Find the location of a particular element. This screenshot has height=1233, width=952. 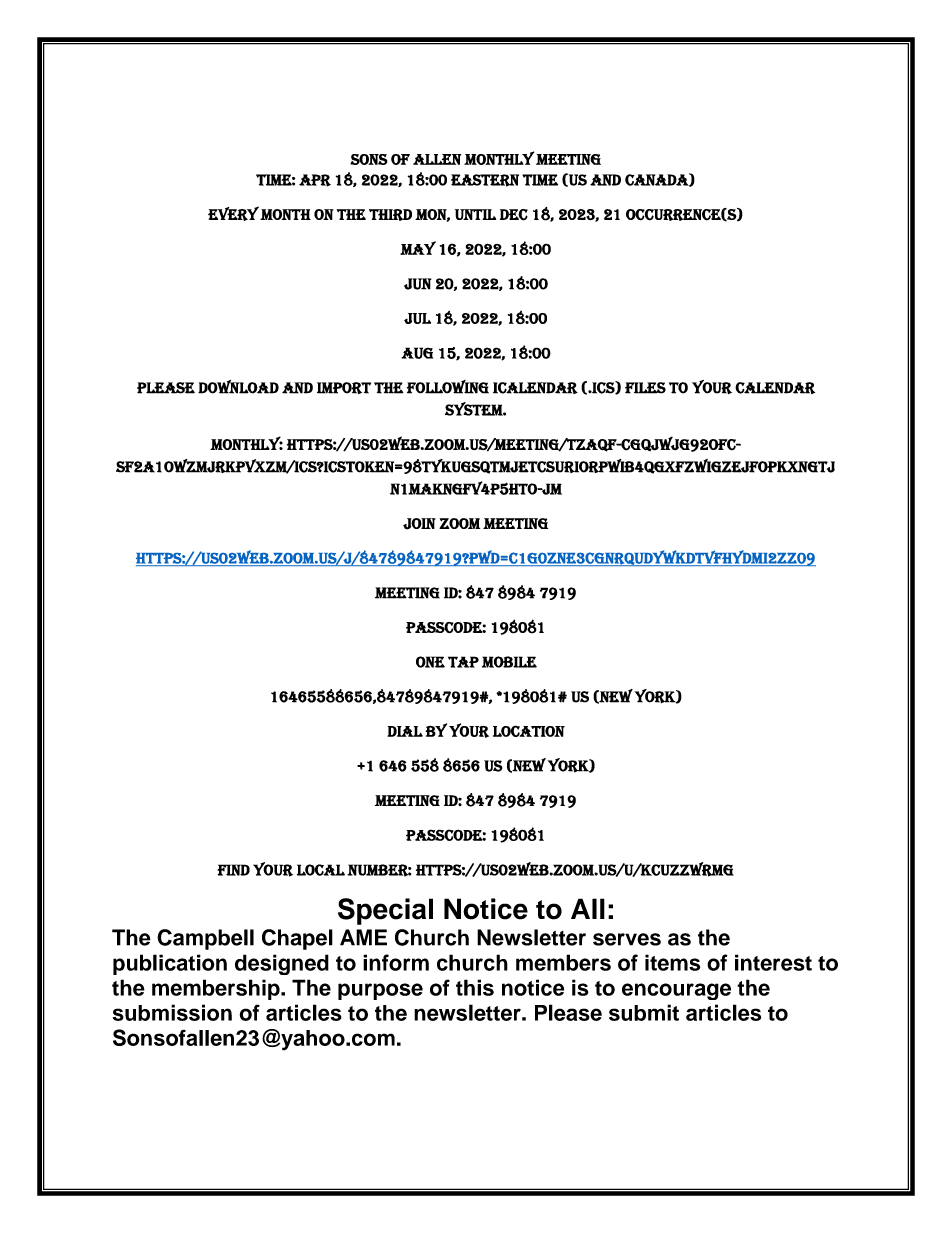

Dec is located at coordinates (514, 215).
